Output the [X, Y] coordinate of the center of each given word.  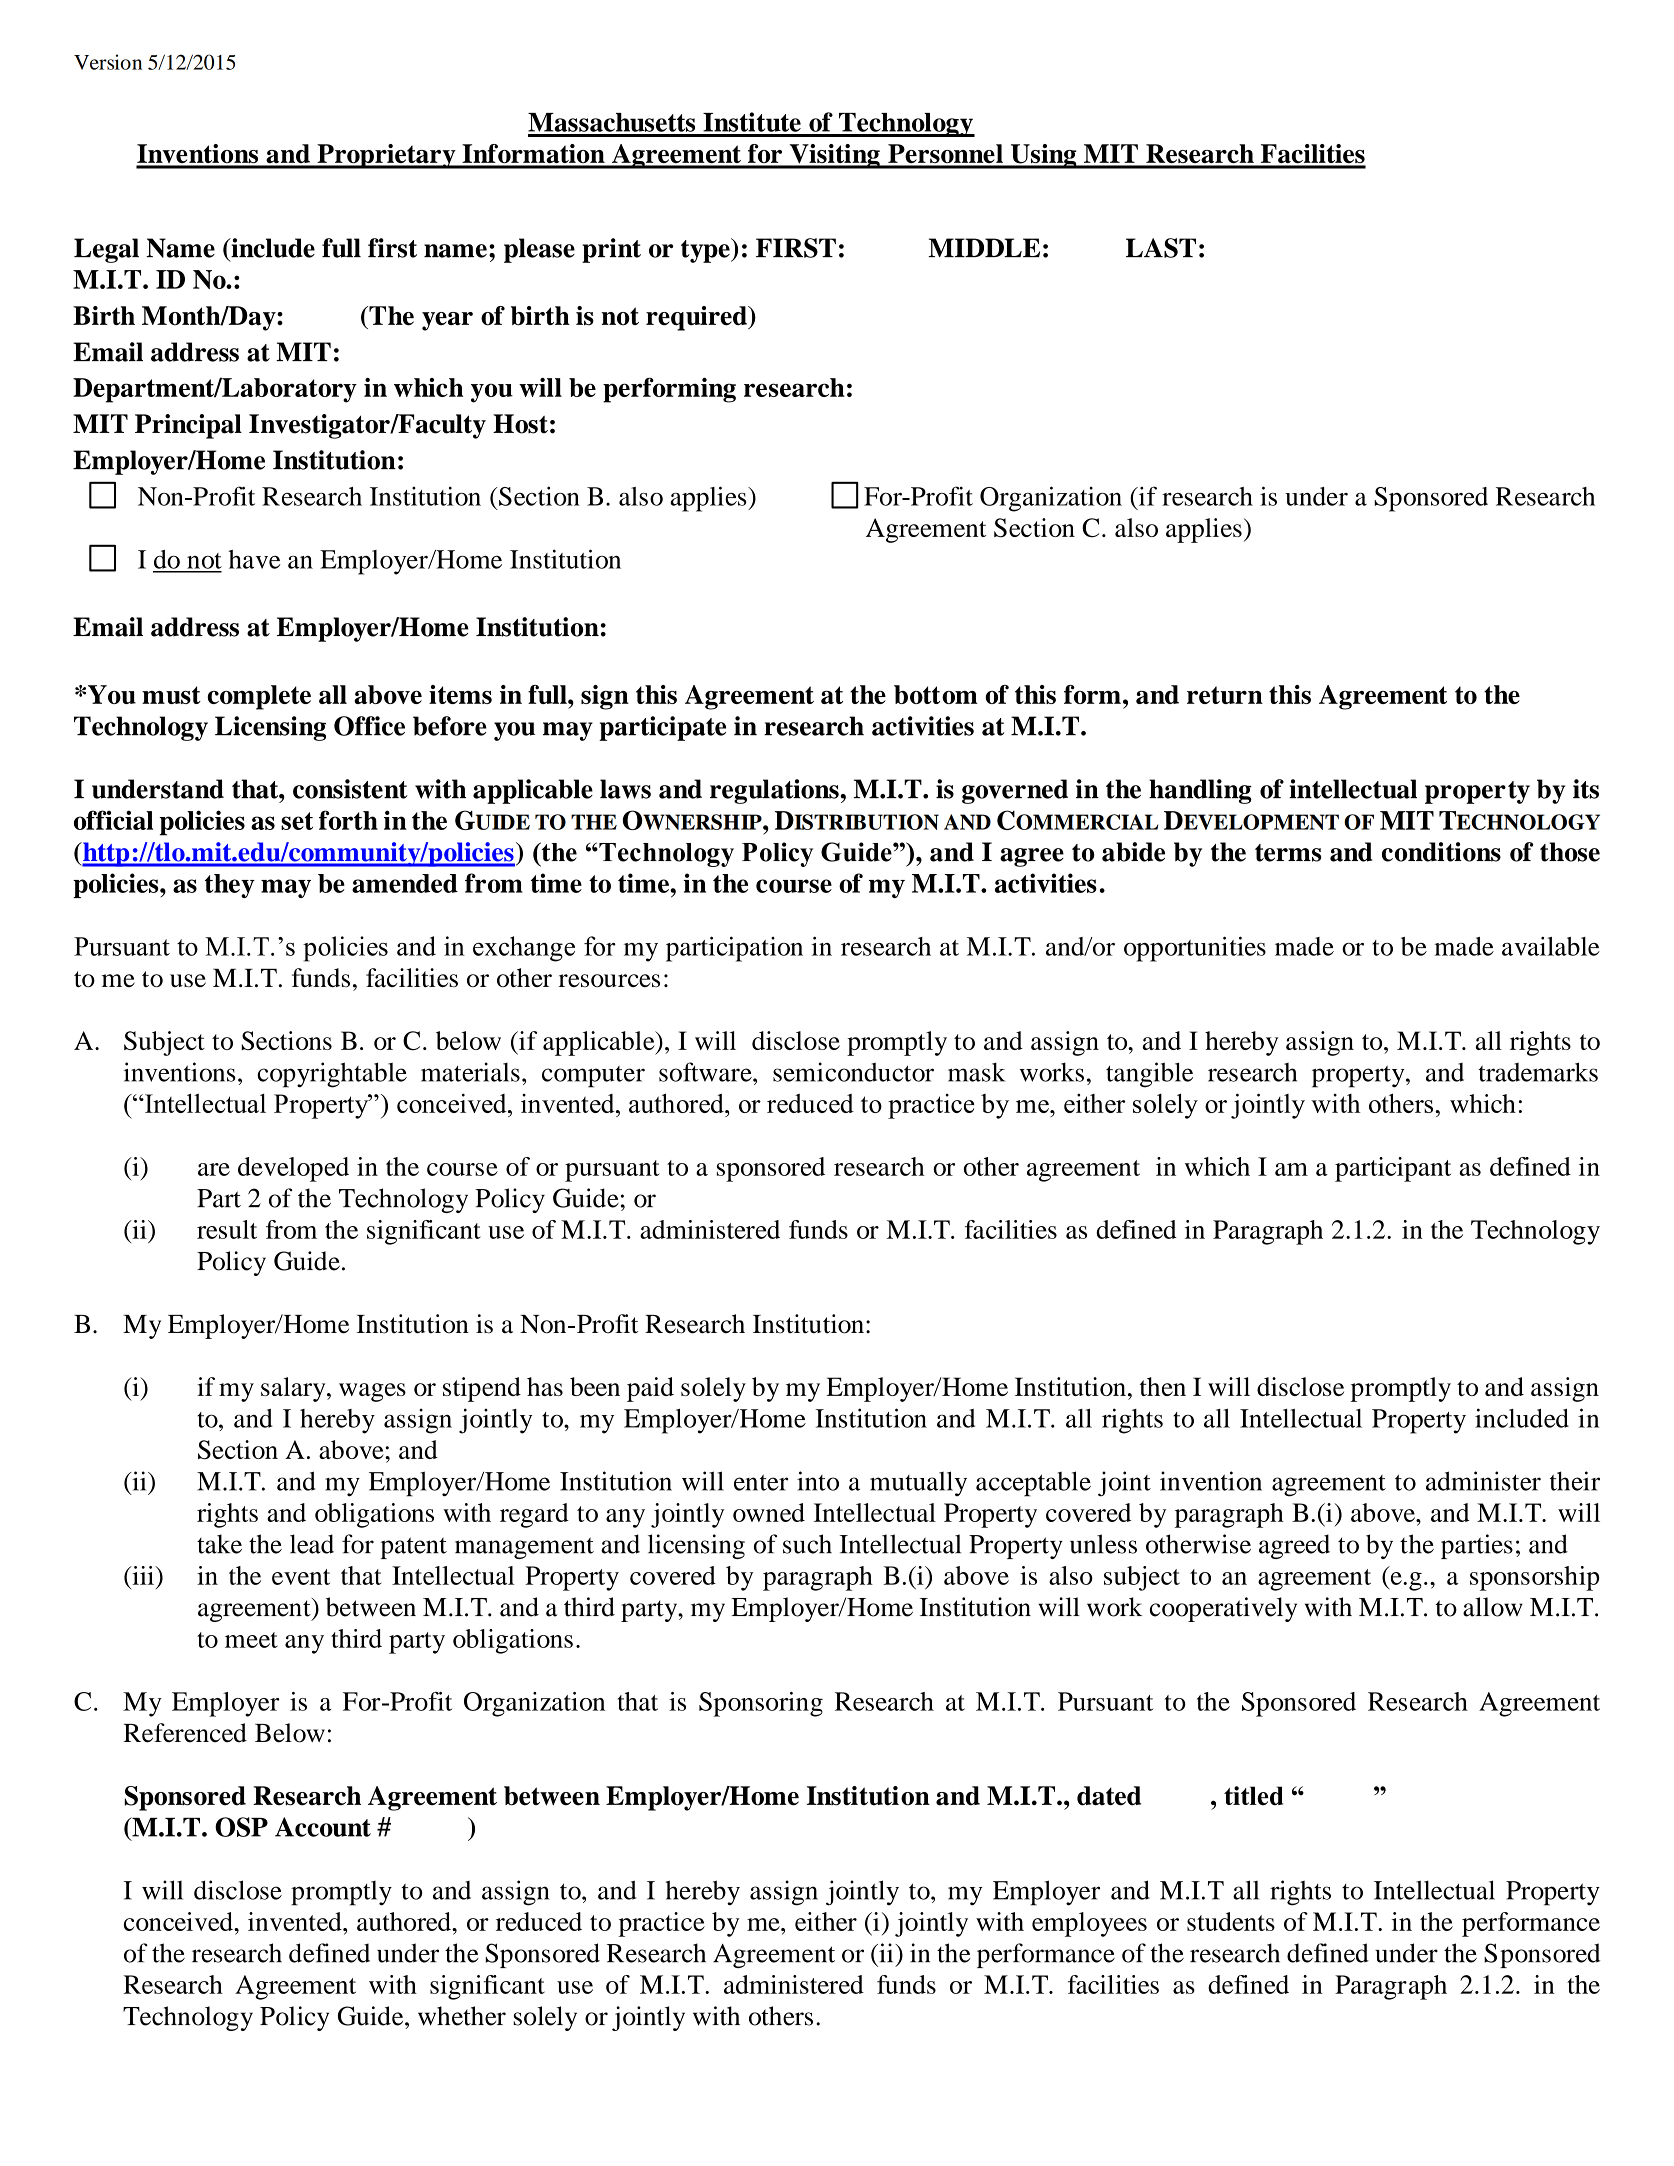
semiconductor [853, 1072]
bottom [936, 694]
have [255, 559]
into [818, 1481]
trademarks [1538, 1072]
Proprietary [386, 156]
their [1575, 1481]
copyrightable [332, 1075]
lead [312, 1544]
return [1225, 695]
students [1231, 1921]
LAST [1161, 248]
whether [462, 2016]
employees [1089, 1924]
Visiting [834, 156]
